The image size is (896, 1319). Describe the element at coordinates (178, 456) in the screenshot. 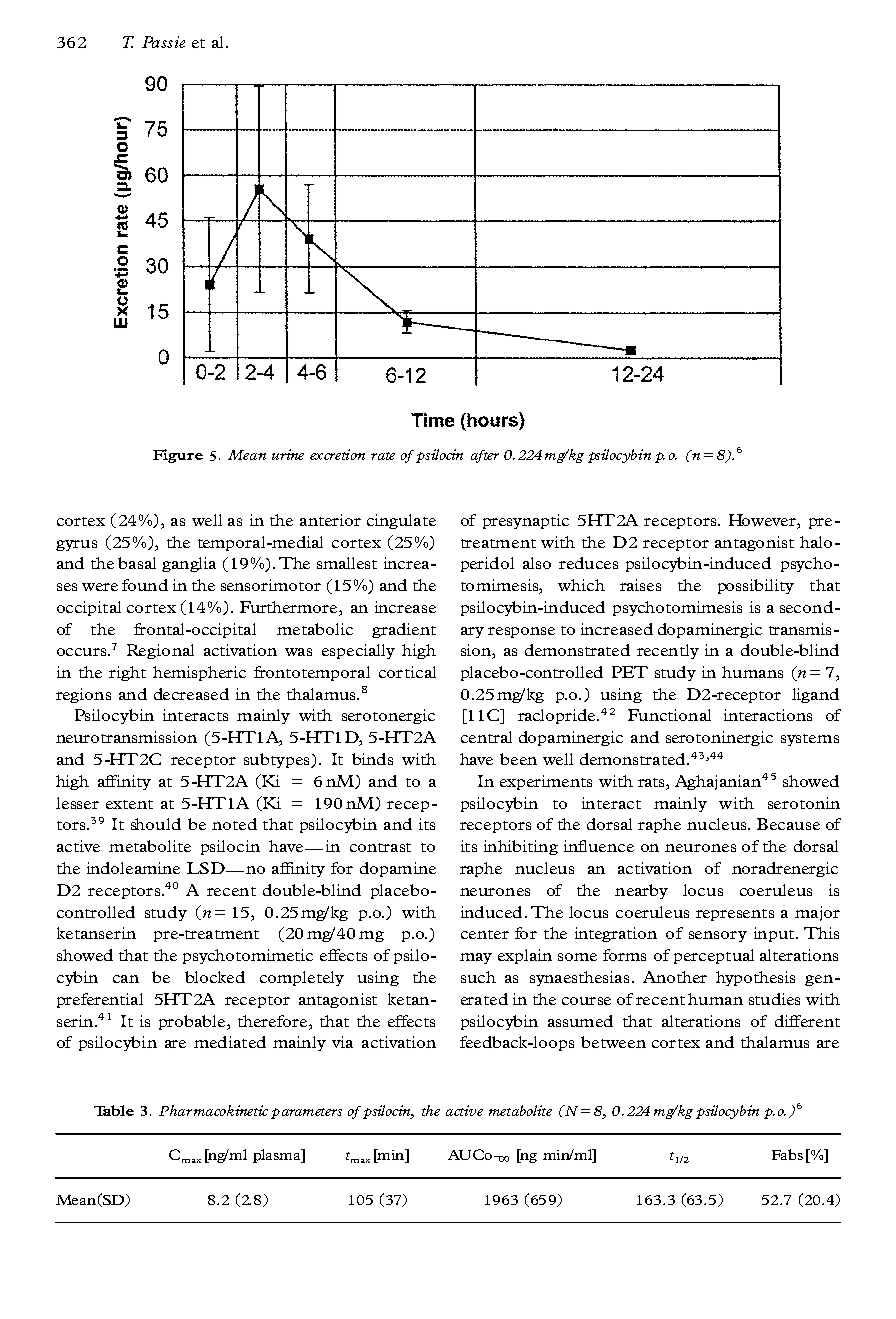

I see `Figure` at that location.
